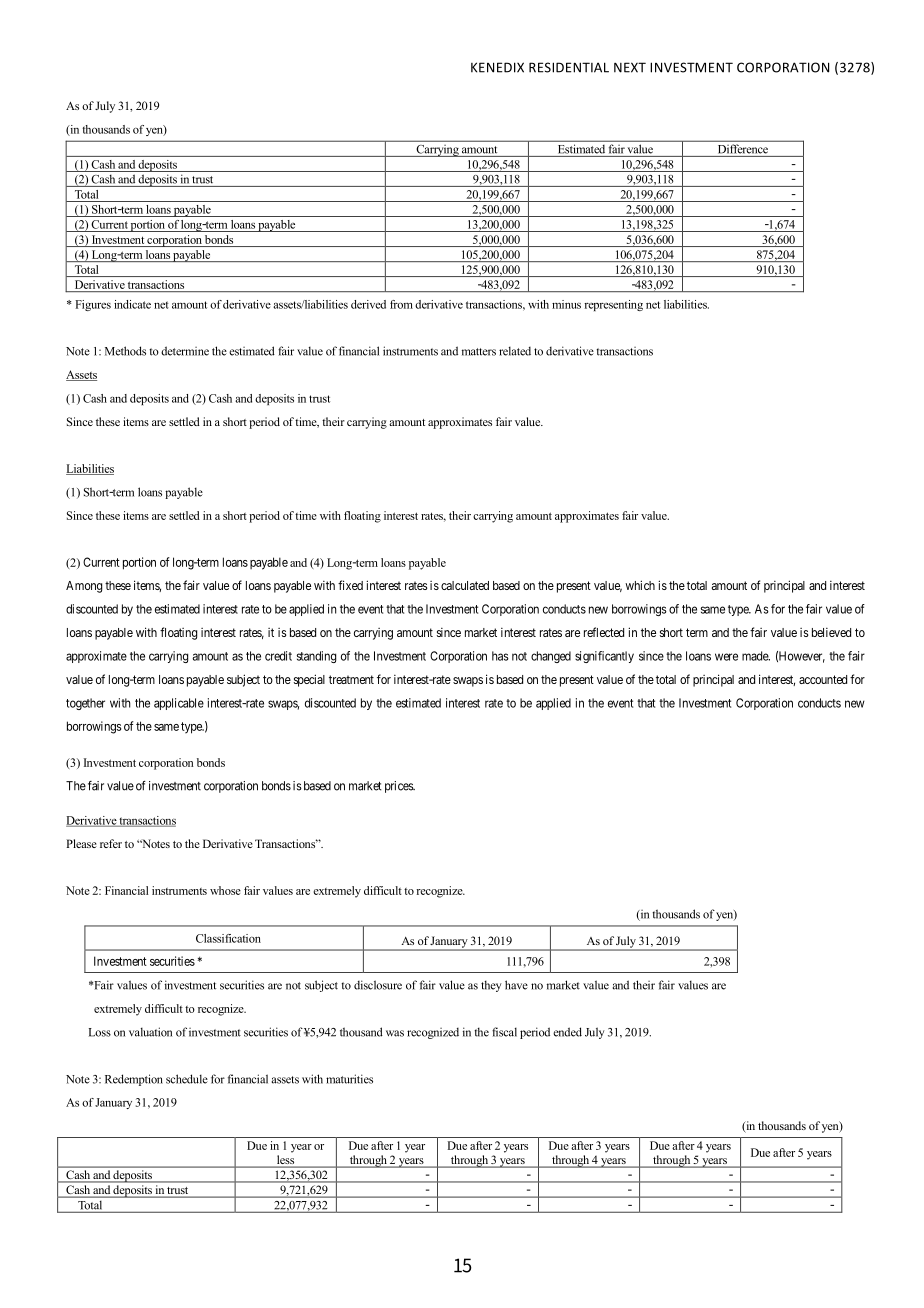 Image resolution: width=924 pixels, height=1308 pixels. I want to click on NEXT, so click(630, 67).
